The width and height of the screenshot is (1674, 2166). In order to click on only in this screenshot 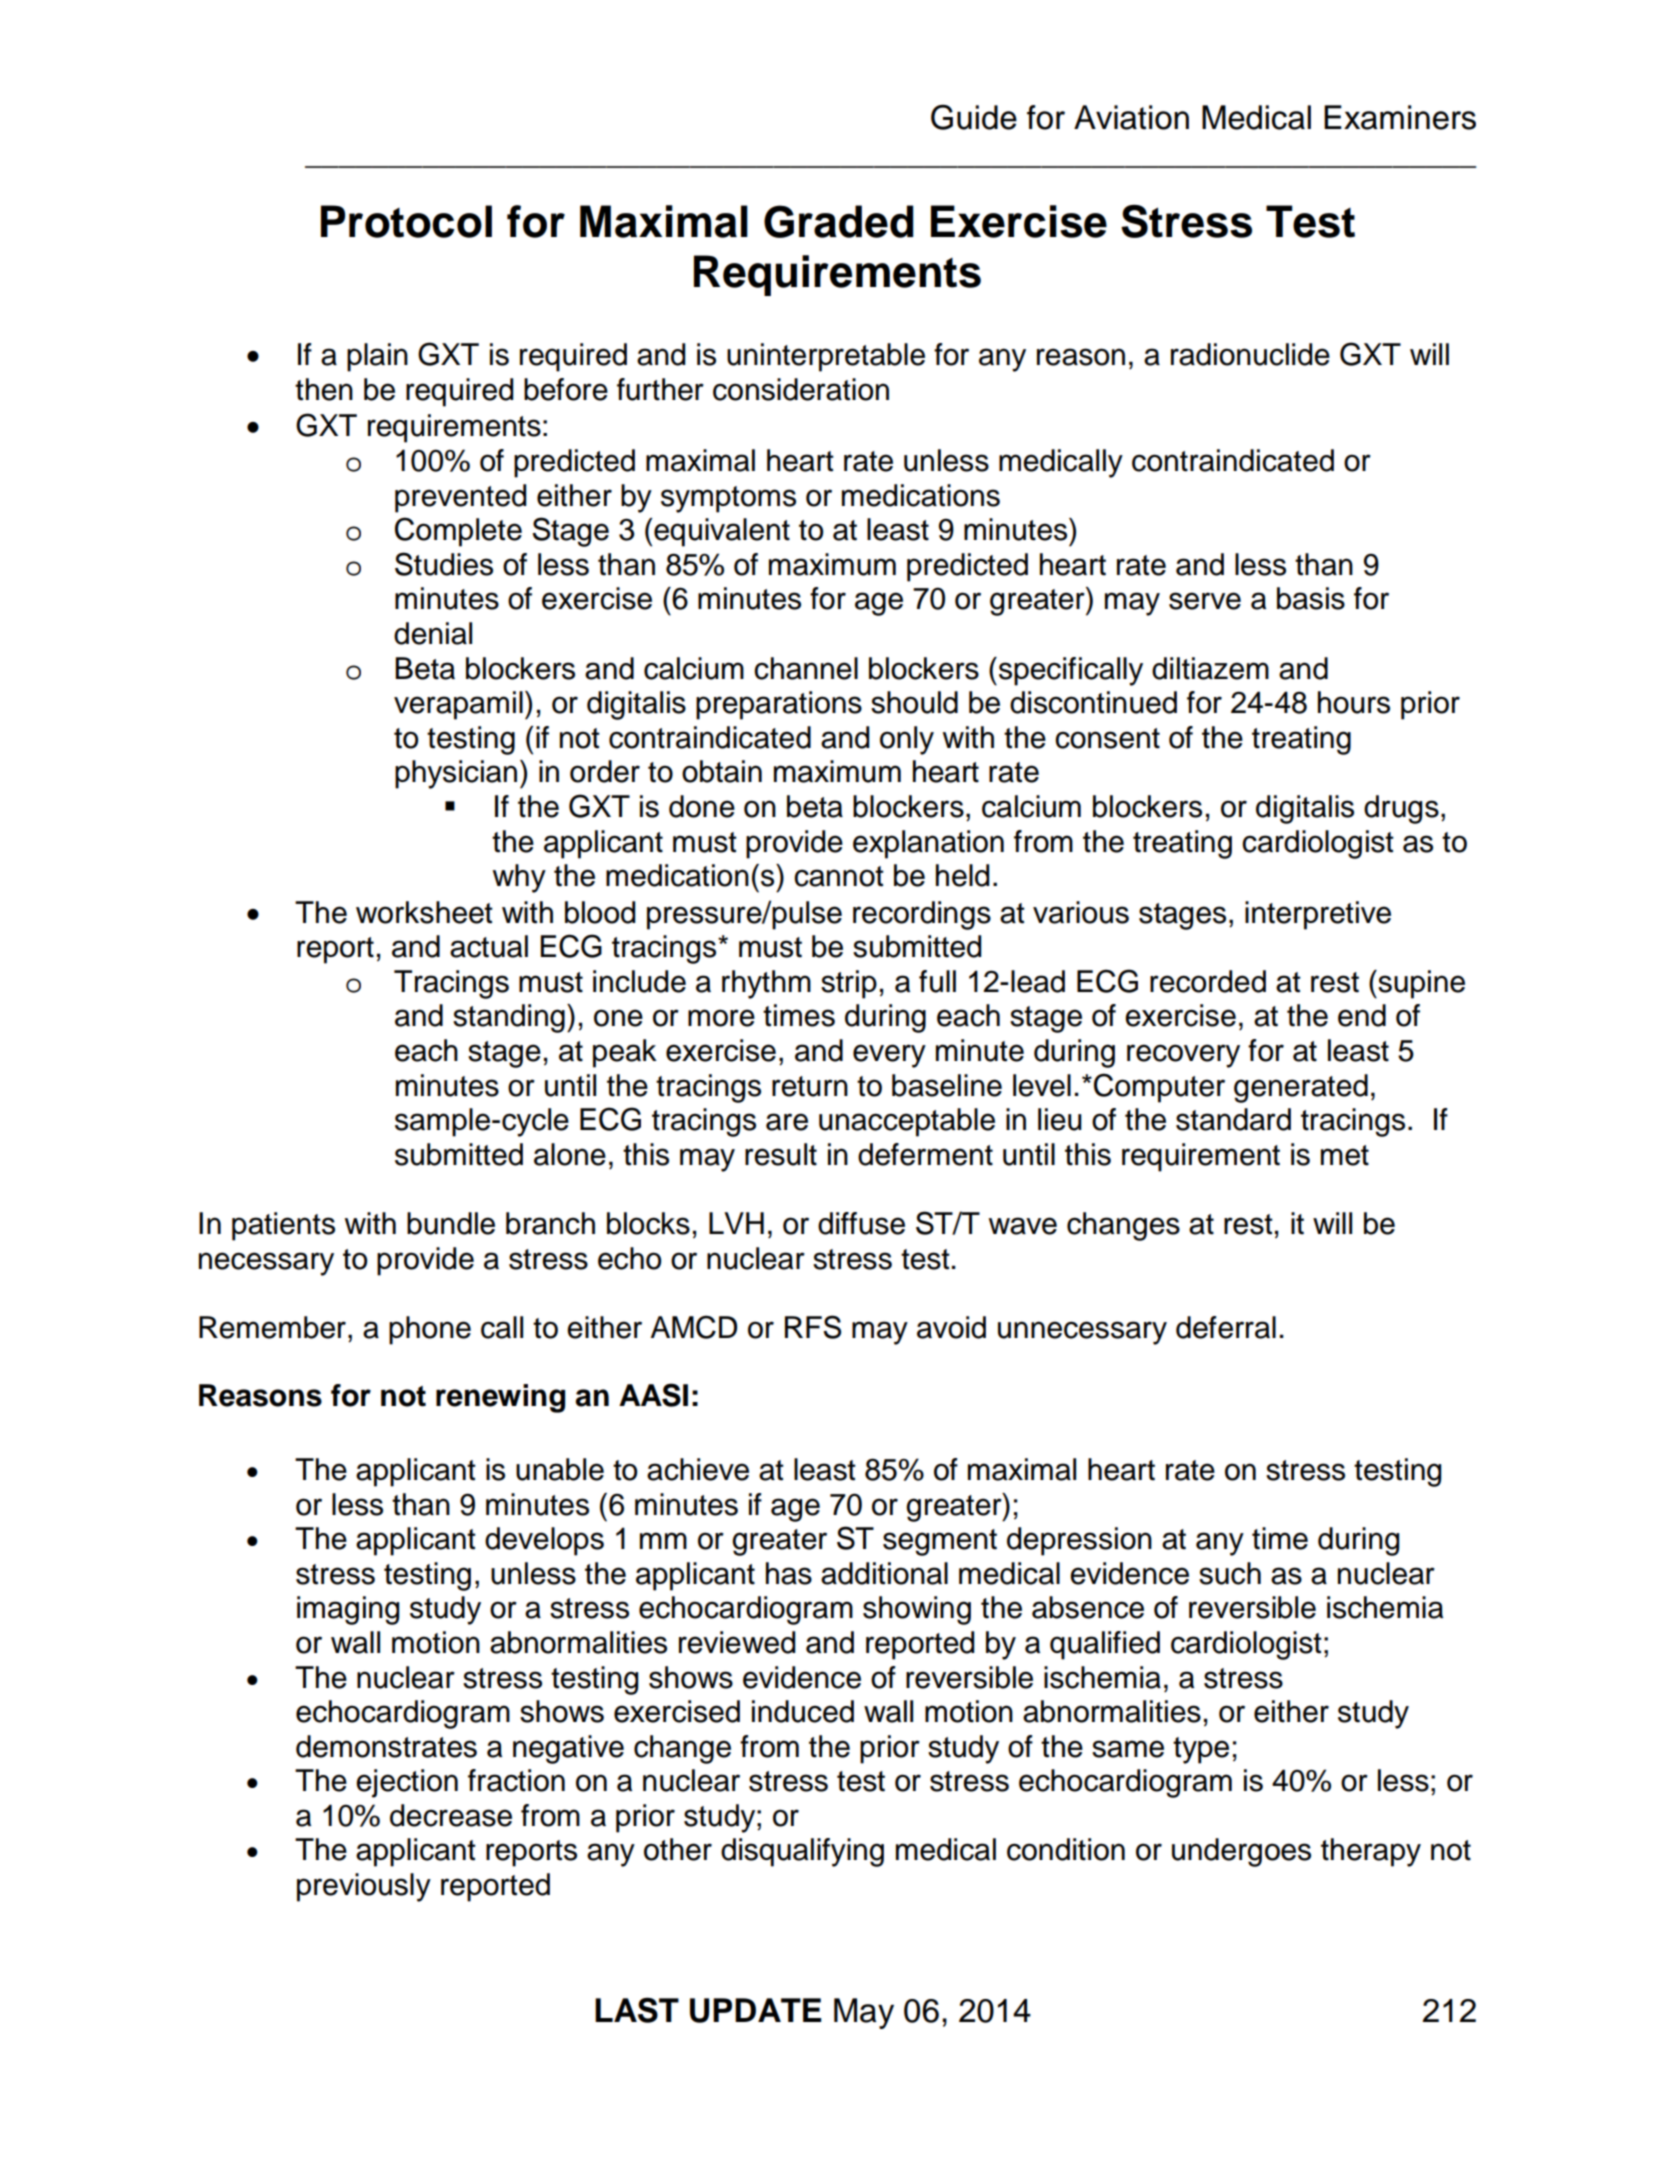, I will do `click(907, 740)`.
